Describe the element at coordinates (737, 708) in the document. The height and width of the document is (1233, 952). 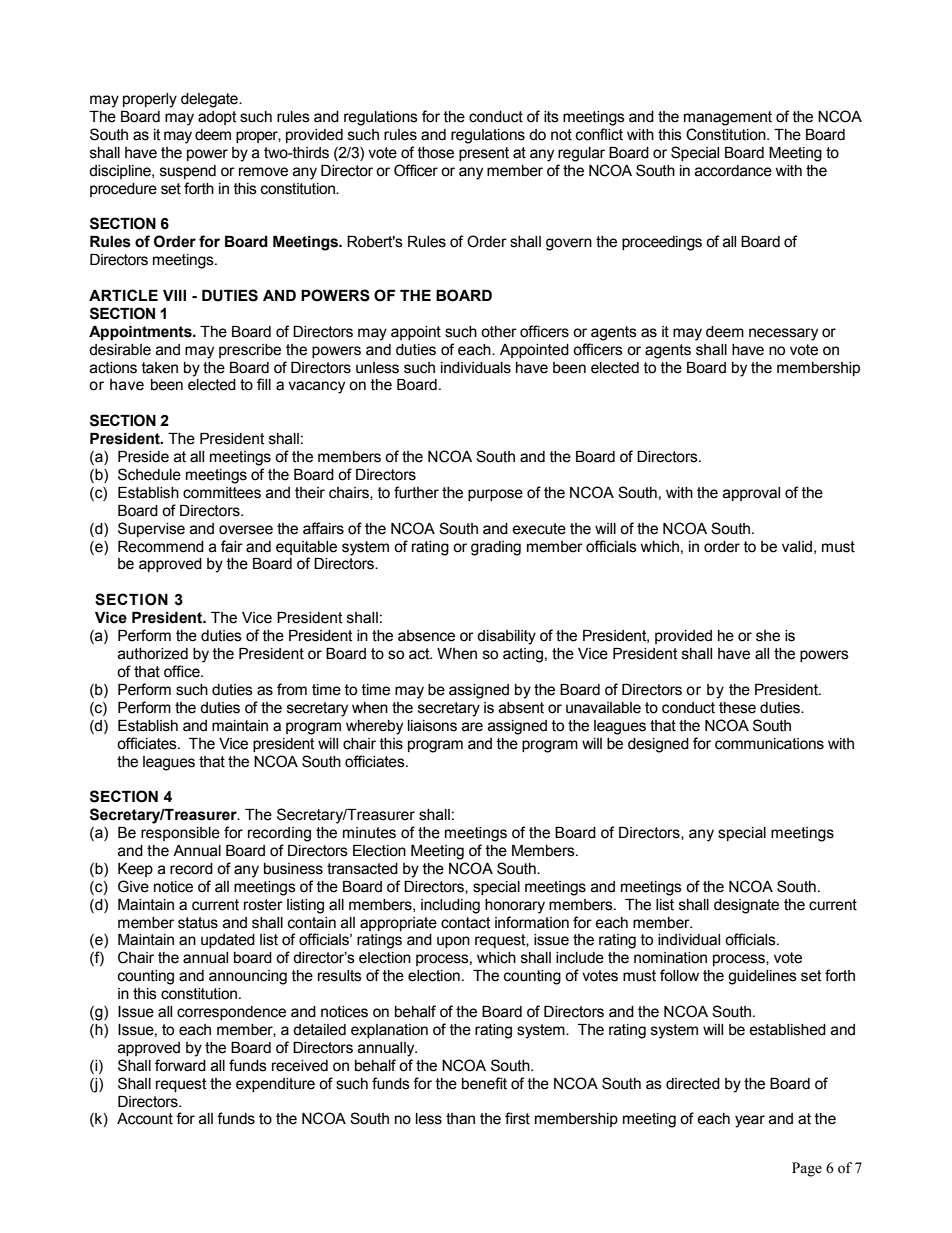
I see `these` at that location.
